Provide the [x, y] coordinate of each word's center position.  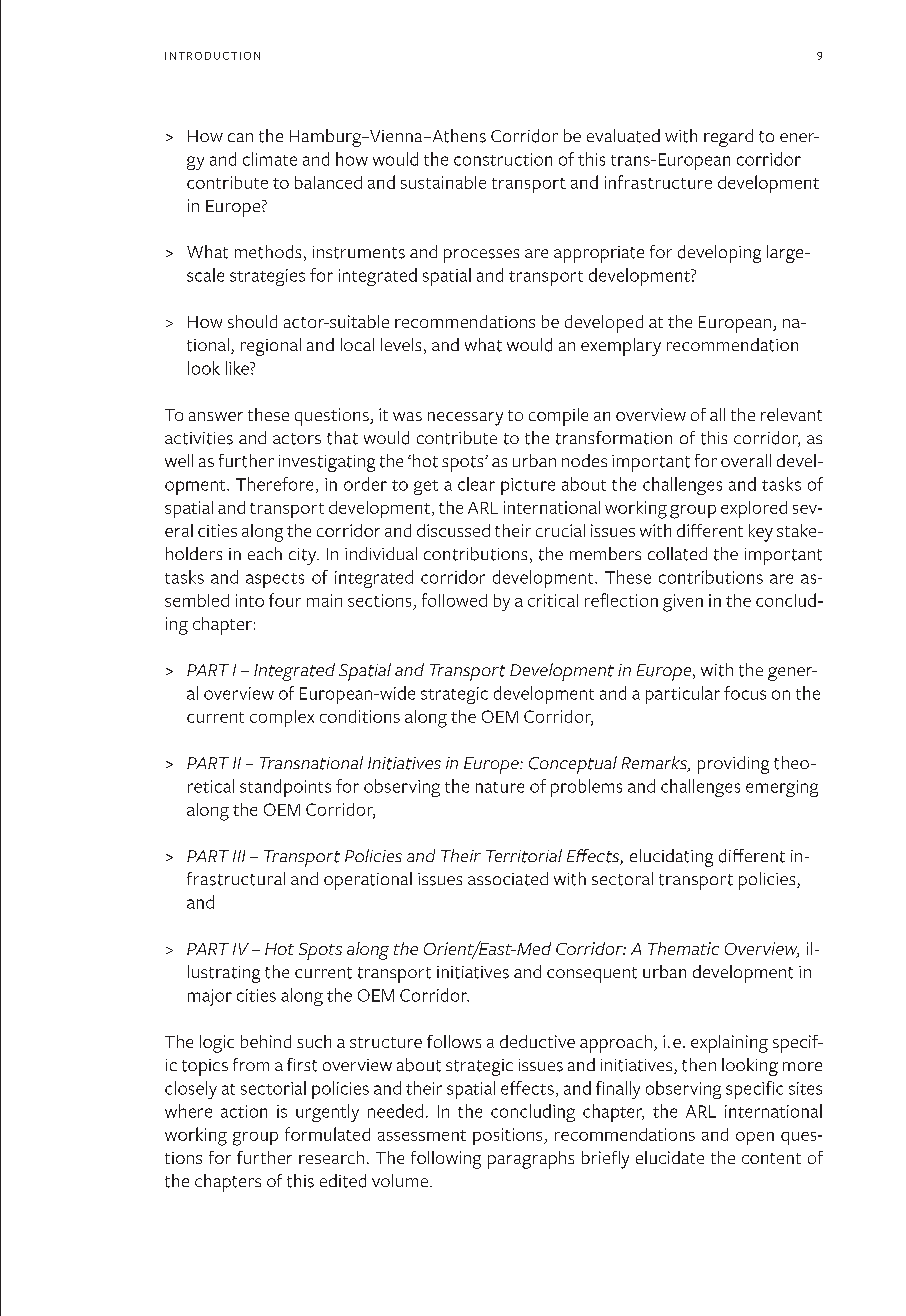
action [244, 1111]
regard [728, 138]
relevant [791, 414]
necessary [465, 419]
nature [500, 787]
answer [216, 416]
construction [503, 159]
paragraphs [531, 1160]
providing [733, 765]
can [240, 137]
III [239, 856]
